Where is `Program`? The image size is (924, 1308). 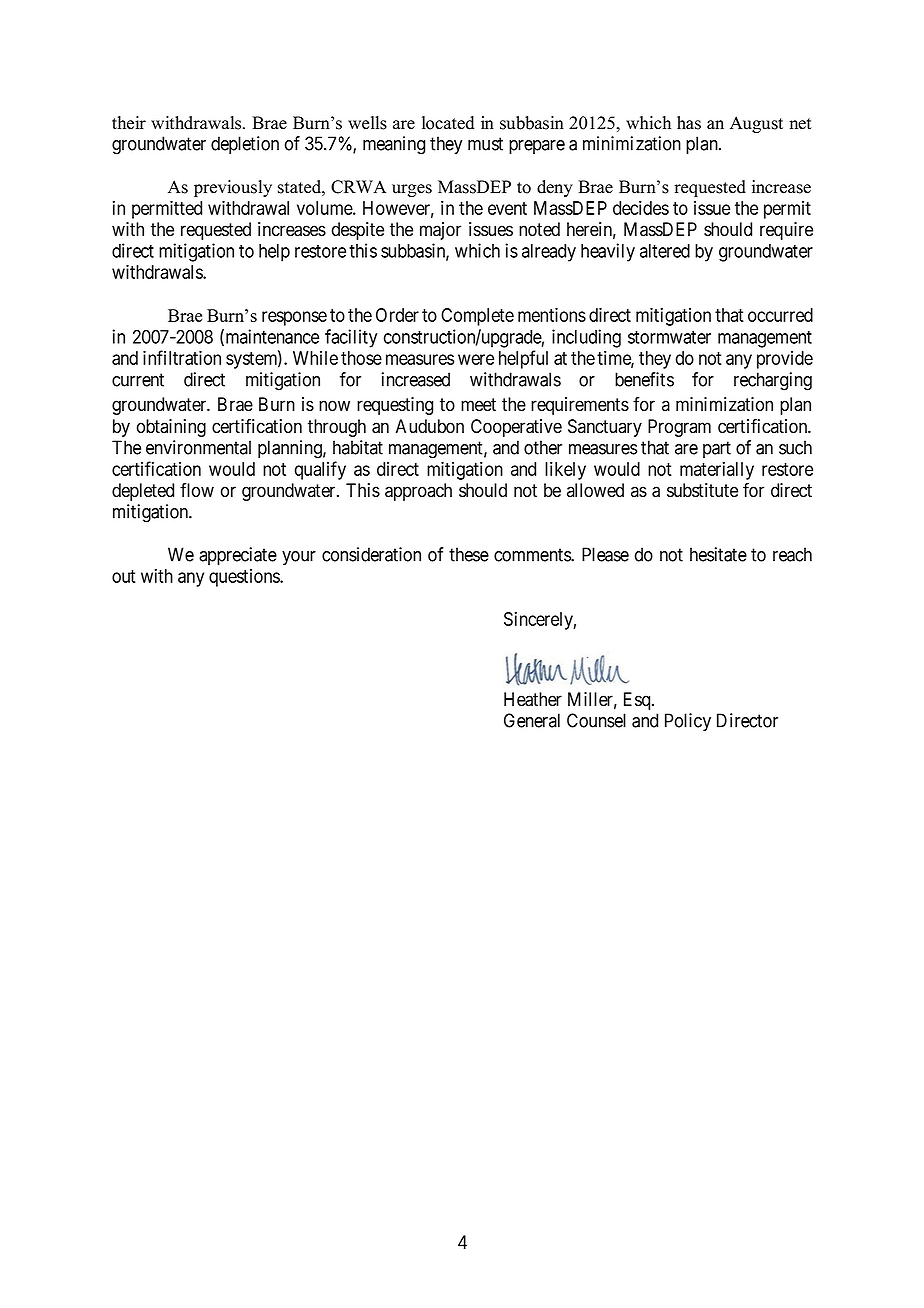 Program is located at coordinates (679, 428).
